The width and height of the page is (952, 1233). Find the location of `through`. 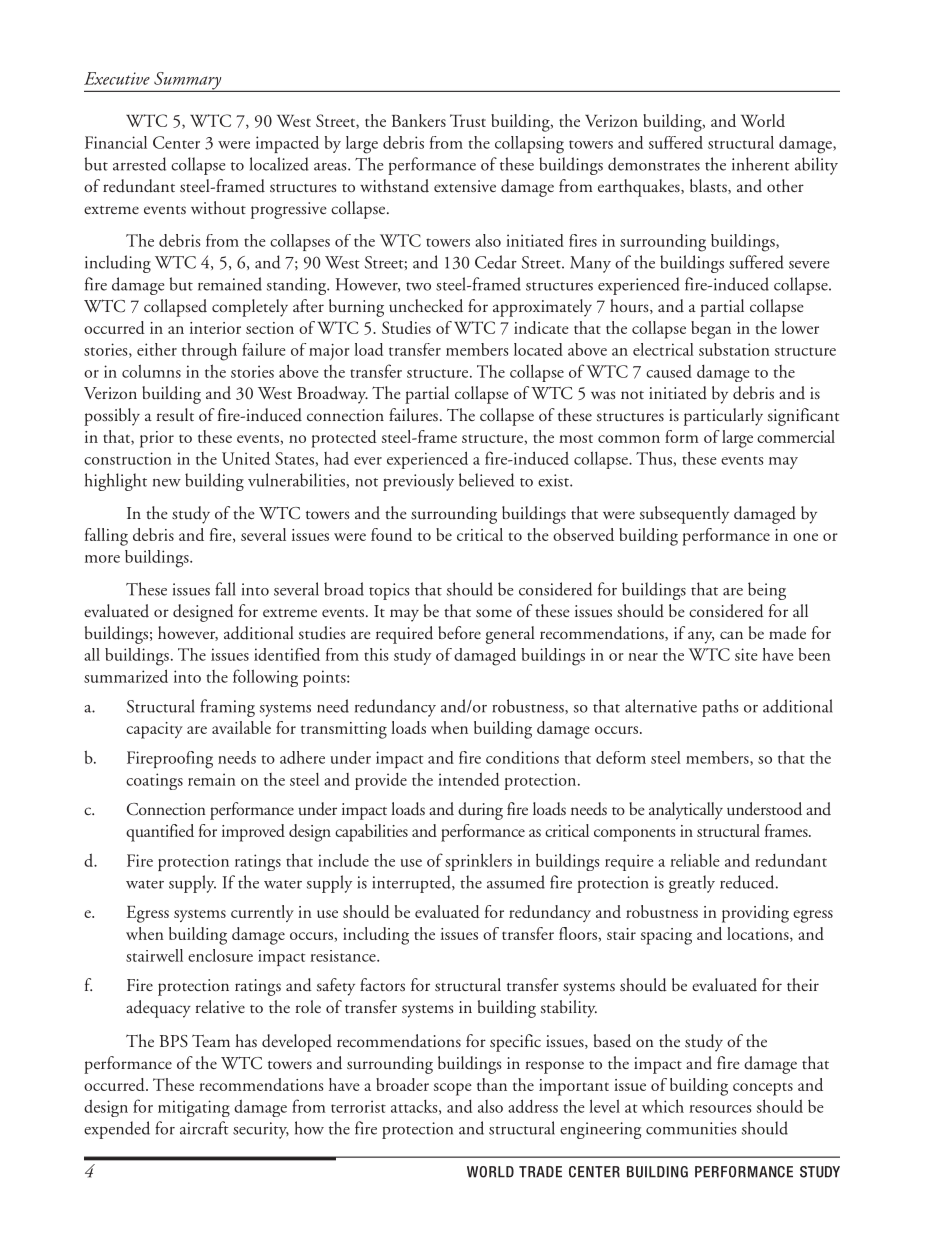

through is located at coordinates (209, 352).
